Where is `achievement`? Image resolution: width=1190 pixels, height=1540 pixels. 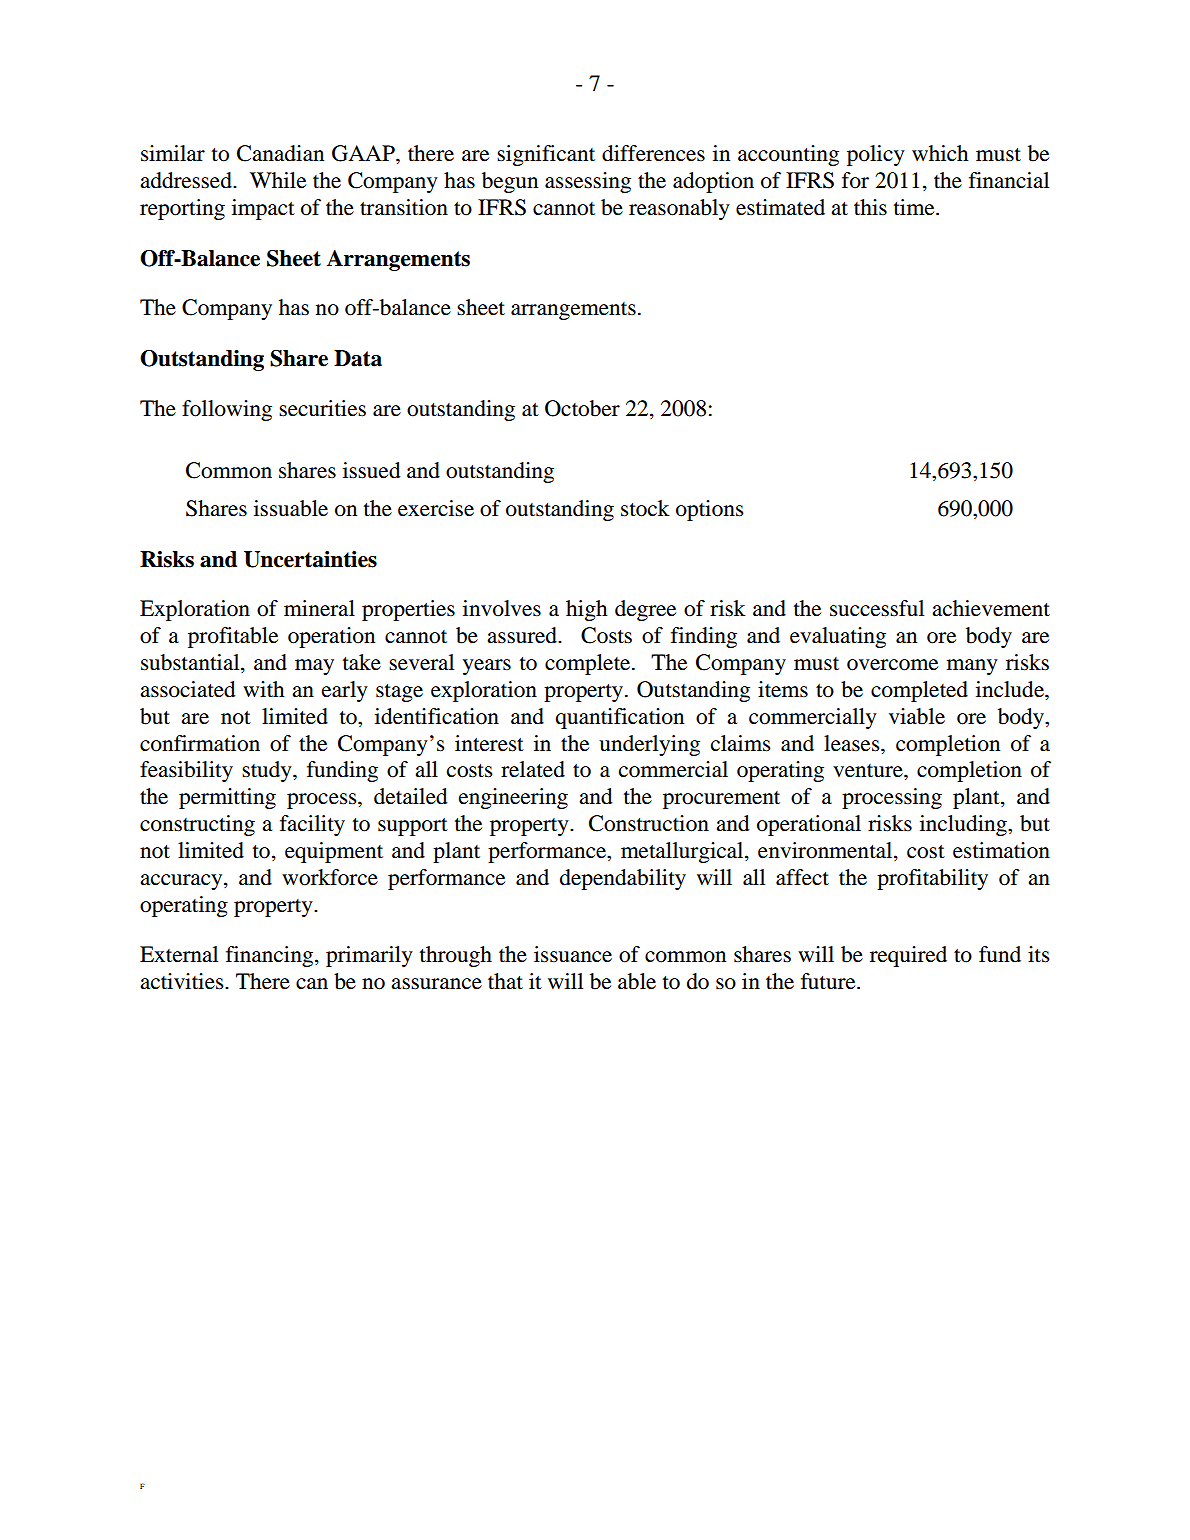
achievement is located at coordinates (991, 608).
